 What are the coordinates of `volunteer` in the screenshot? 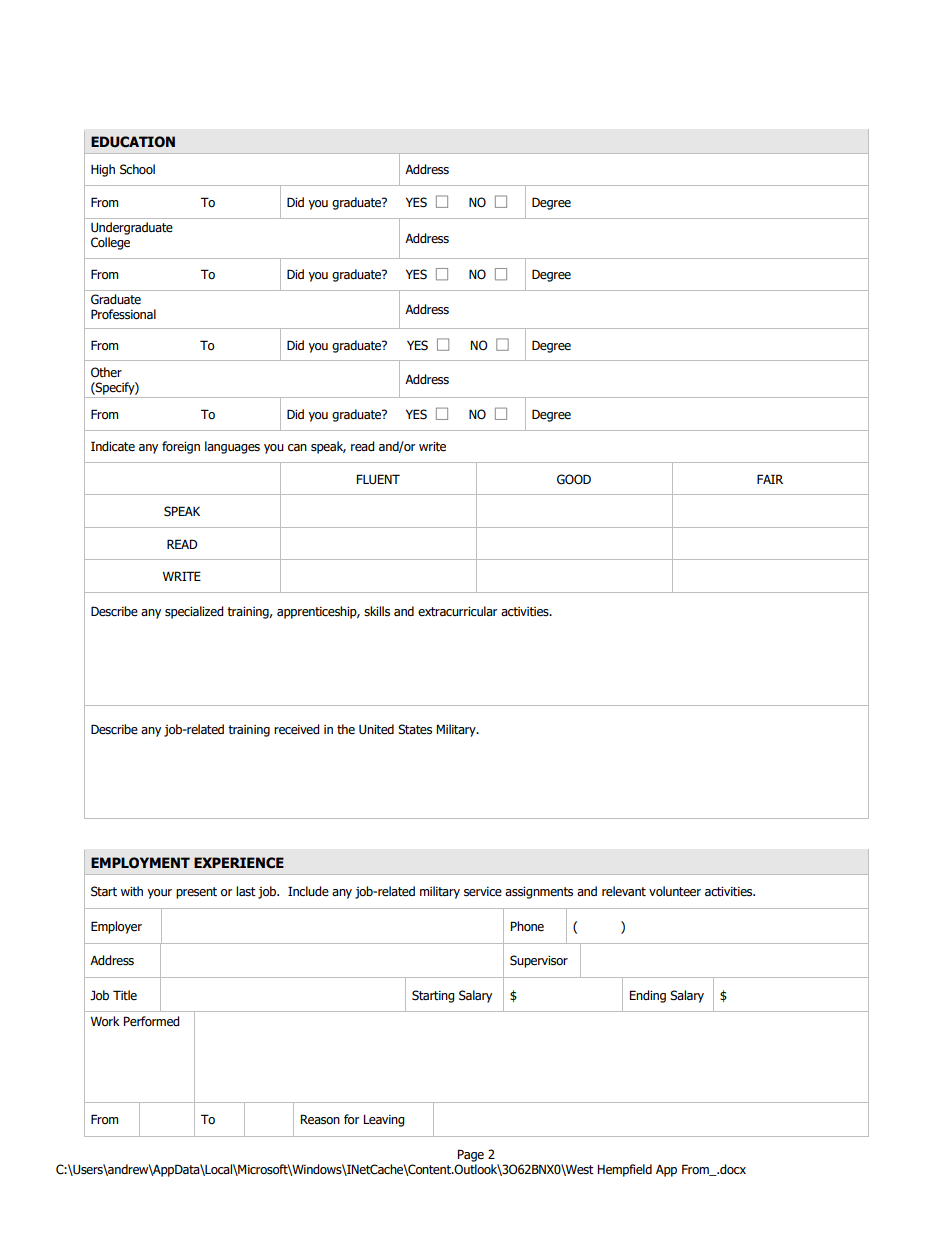 It's located at (675, 891).
